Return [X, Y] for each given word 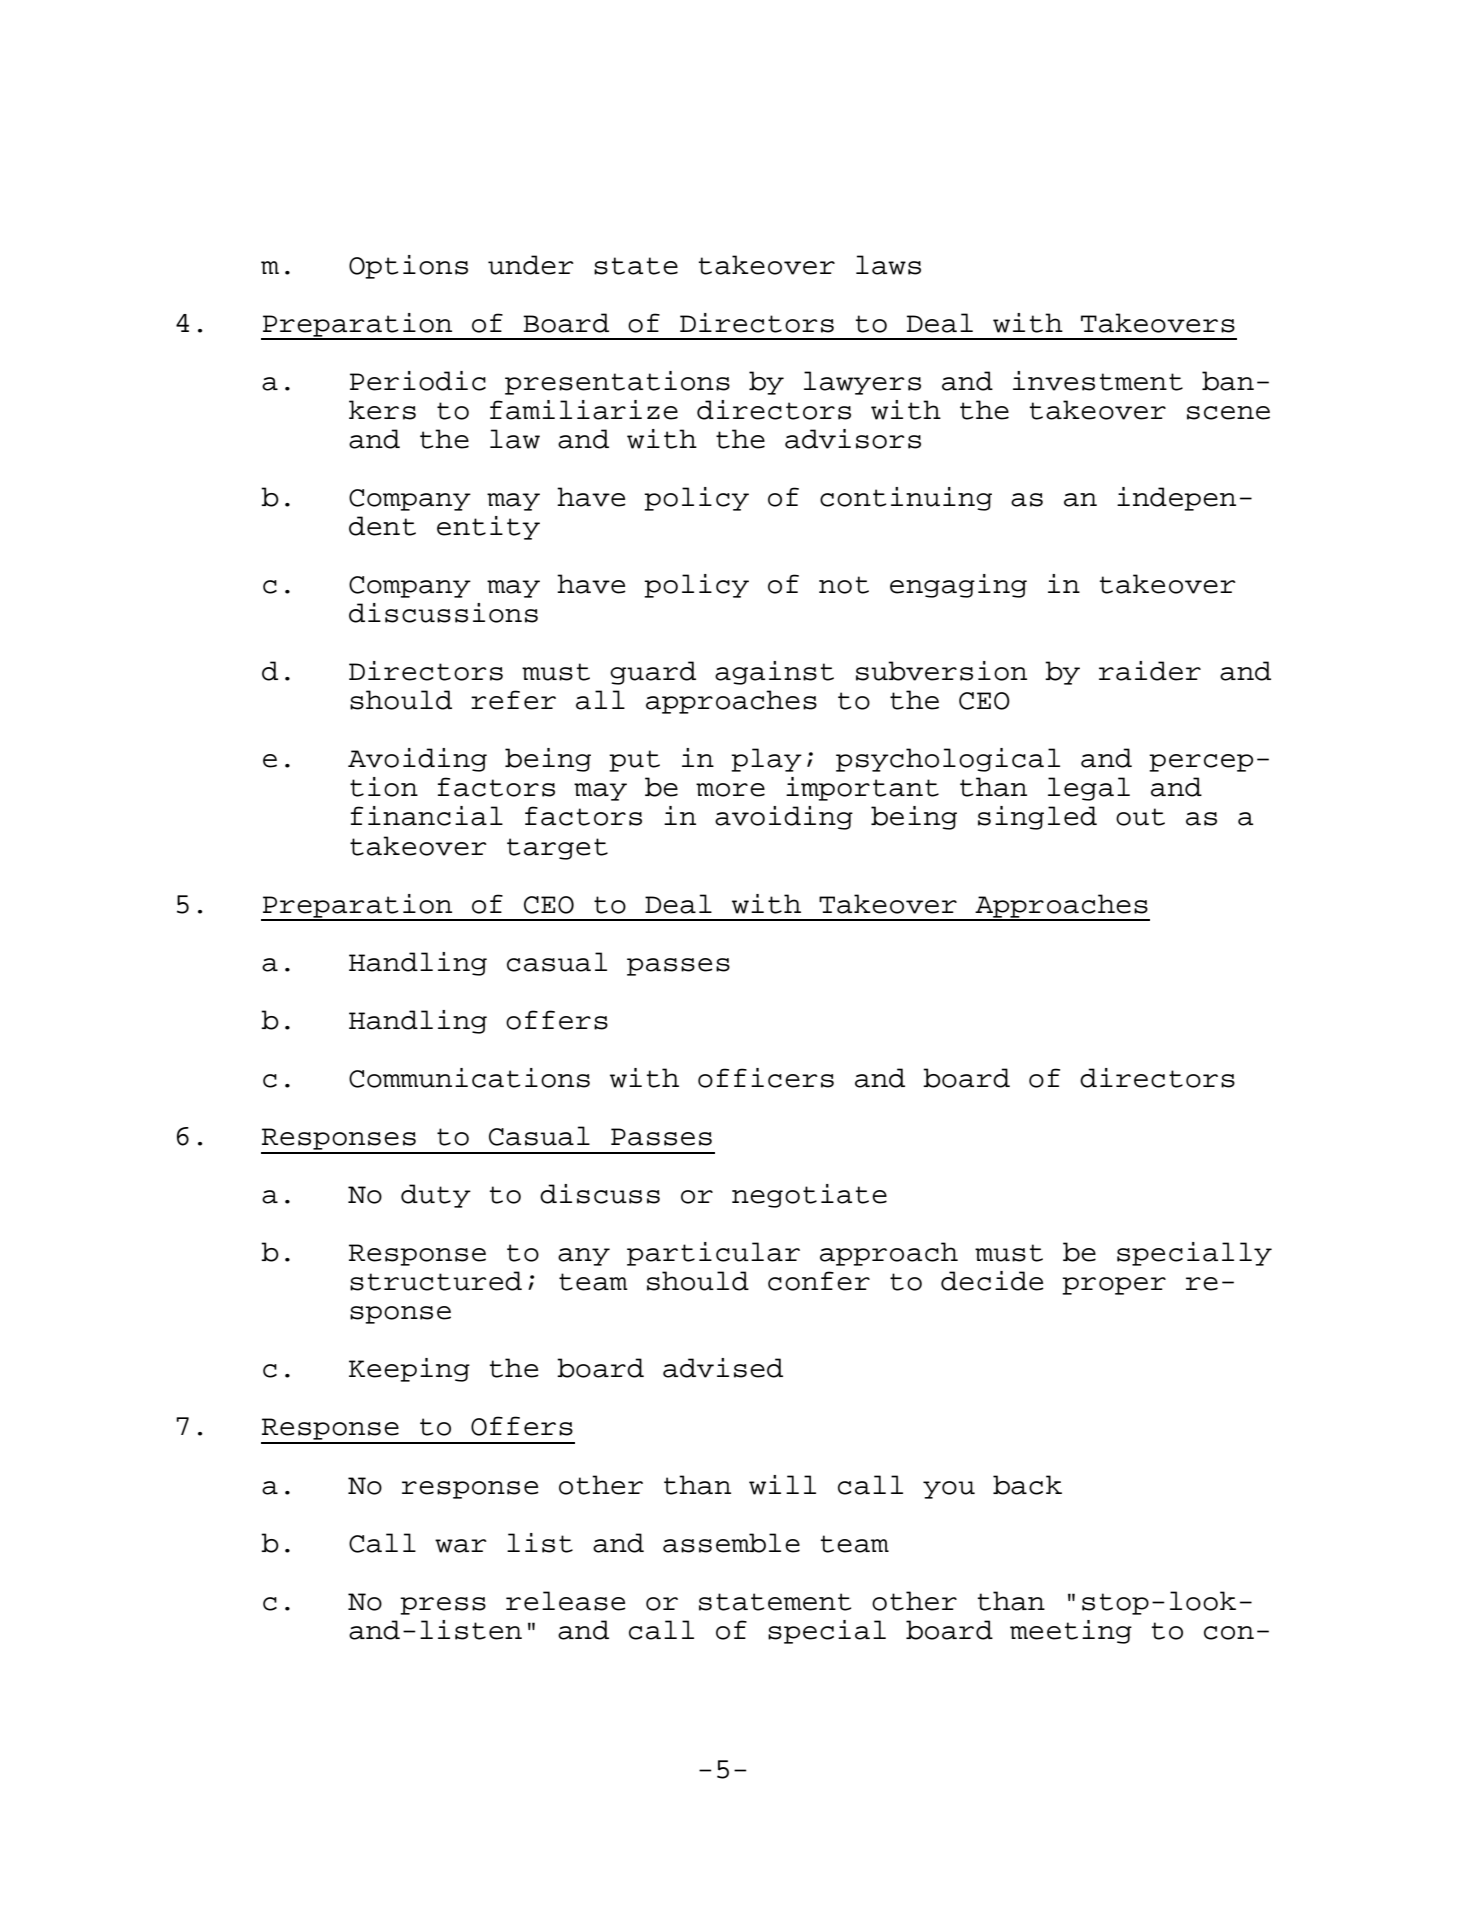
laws [888, 265]
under [531, 265]
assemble [731, 1543]
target [557, 849]
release [566, 1601]
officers [766, 1078]
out [1140, 817]
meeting [1071, 1632]
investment [1098, 381]
